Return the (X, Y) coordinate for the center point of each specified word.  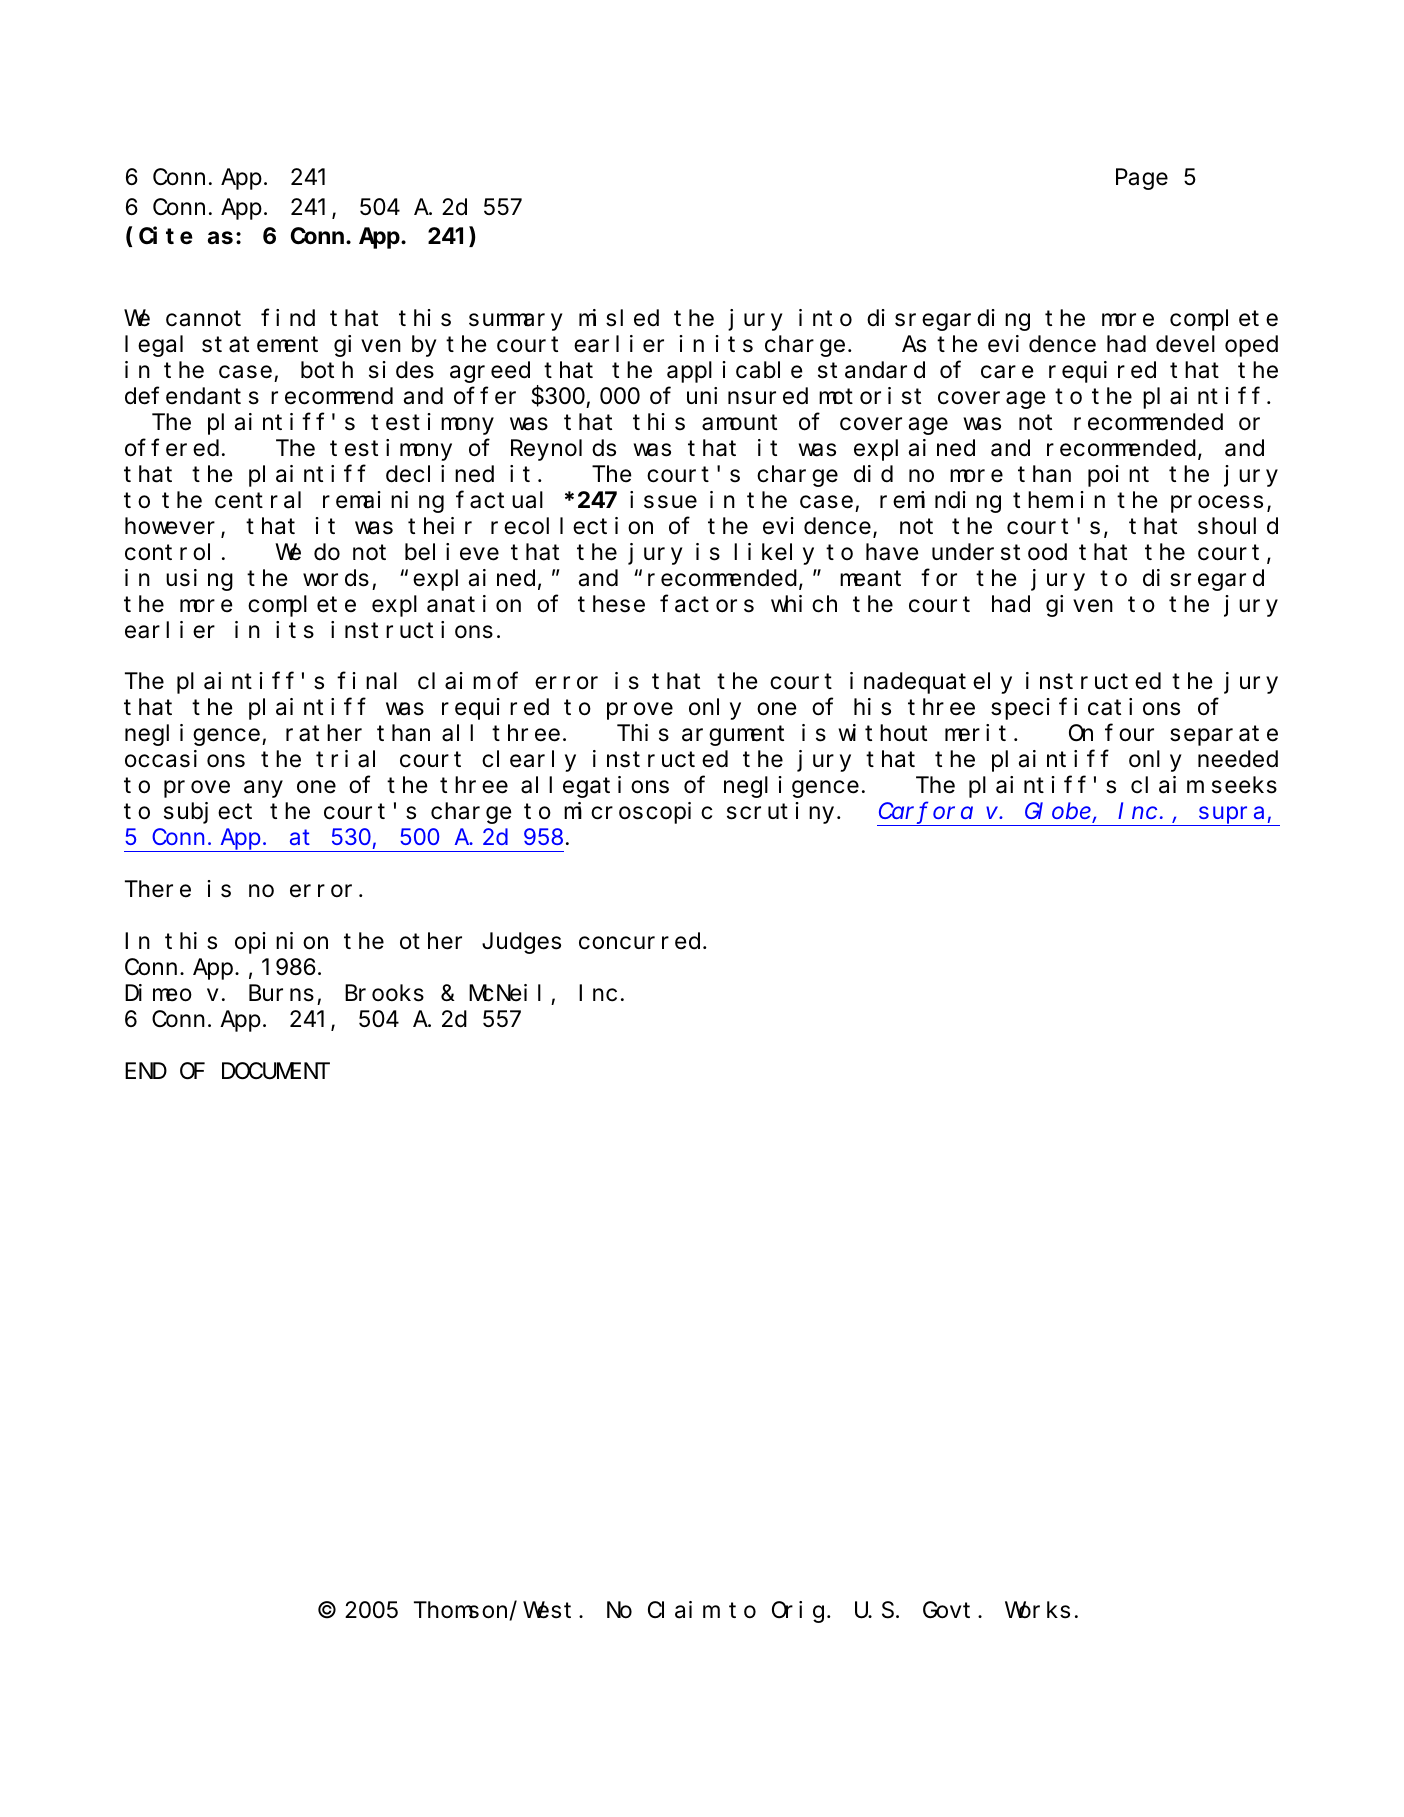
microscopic (638, 813)
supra (1232, 816)
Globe (1059, 813)
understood (999, 552)
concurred (639, 941)
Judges (521, 943)
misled (619, 318)
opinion (281, 943)
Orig (798, 1612)
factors (707, 604)
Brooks (384, 993)
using (199, 580)
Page (1142, 180)
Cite (166, 236)
